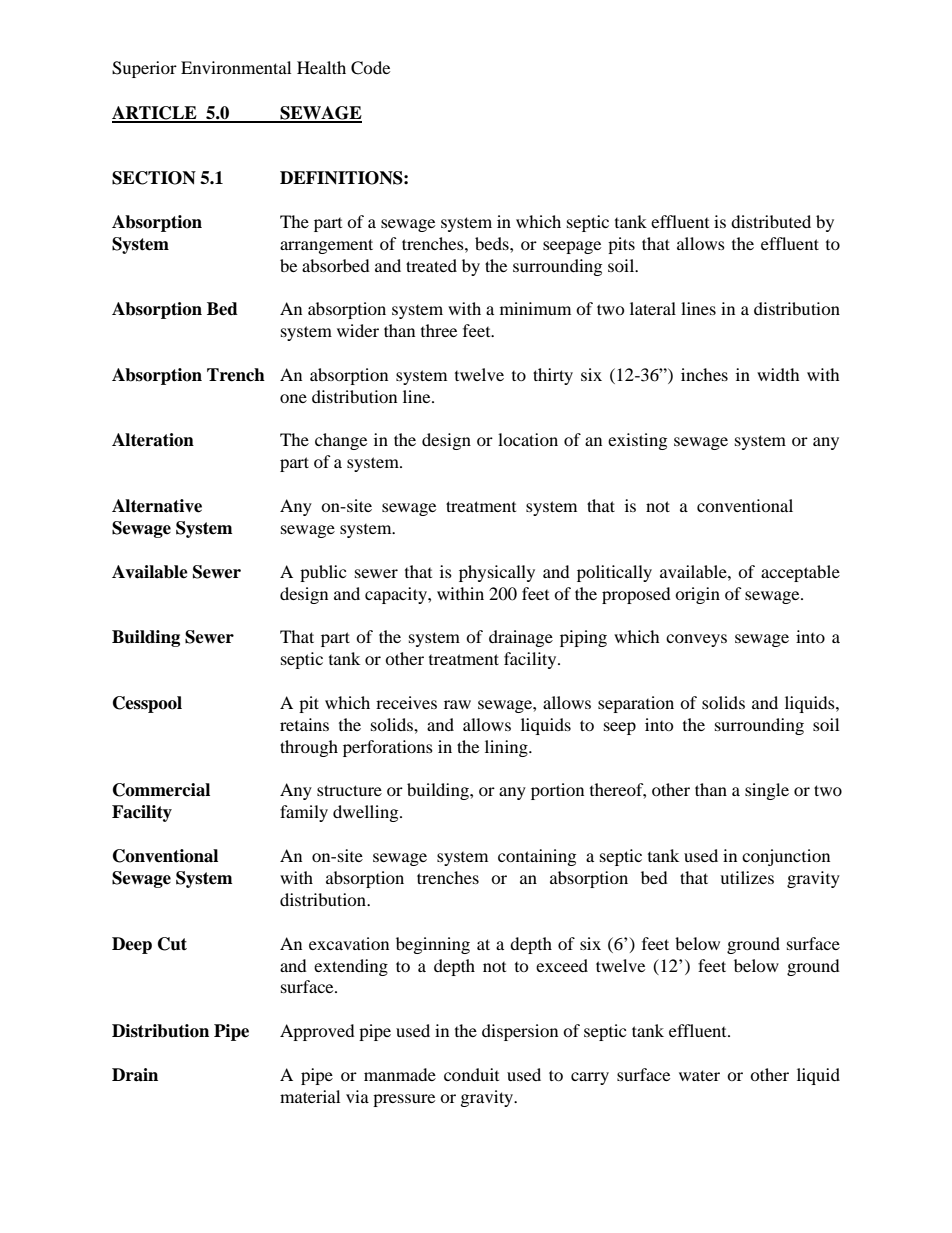  Describe the element at coordinates (767, 791) in the image. I see `single` at that location.
